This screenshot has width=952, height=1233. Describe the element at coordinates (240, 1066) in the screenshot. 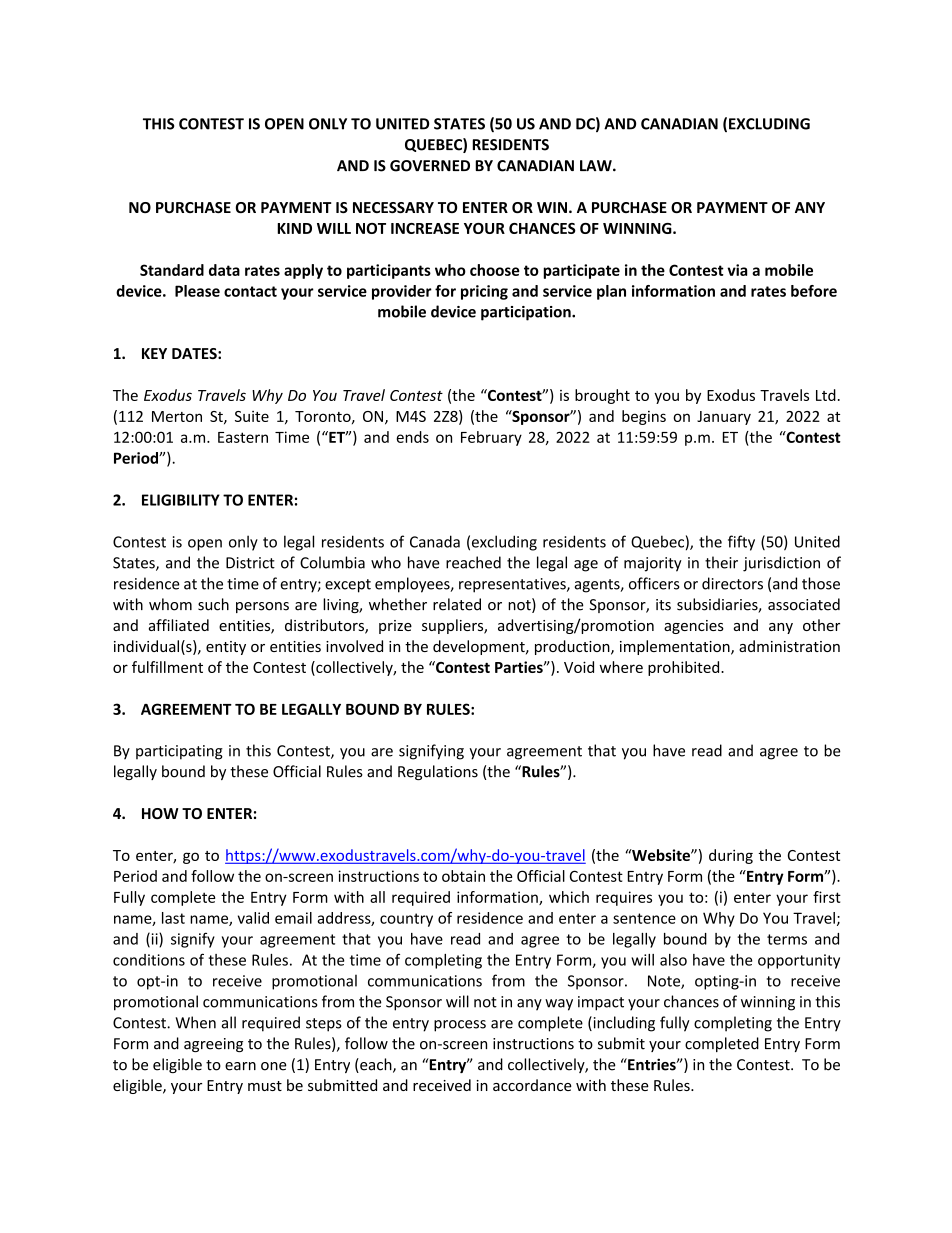

I see `earn` at that location.
